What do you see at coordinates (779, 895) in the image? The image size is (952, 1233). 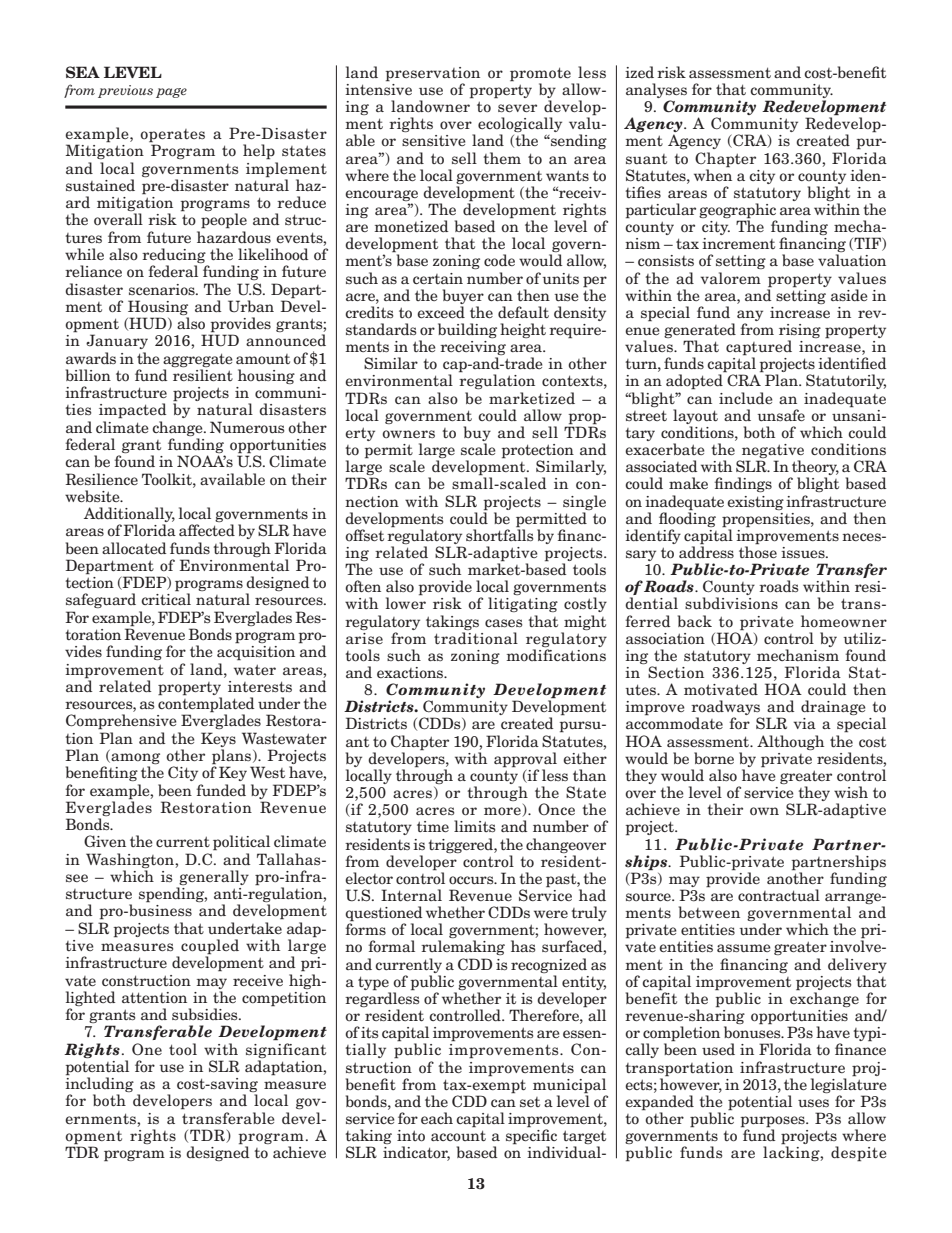 I see `contractual` at bounding box center [779, 895].
